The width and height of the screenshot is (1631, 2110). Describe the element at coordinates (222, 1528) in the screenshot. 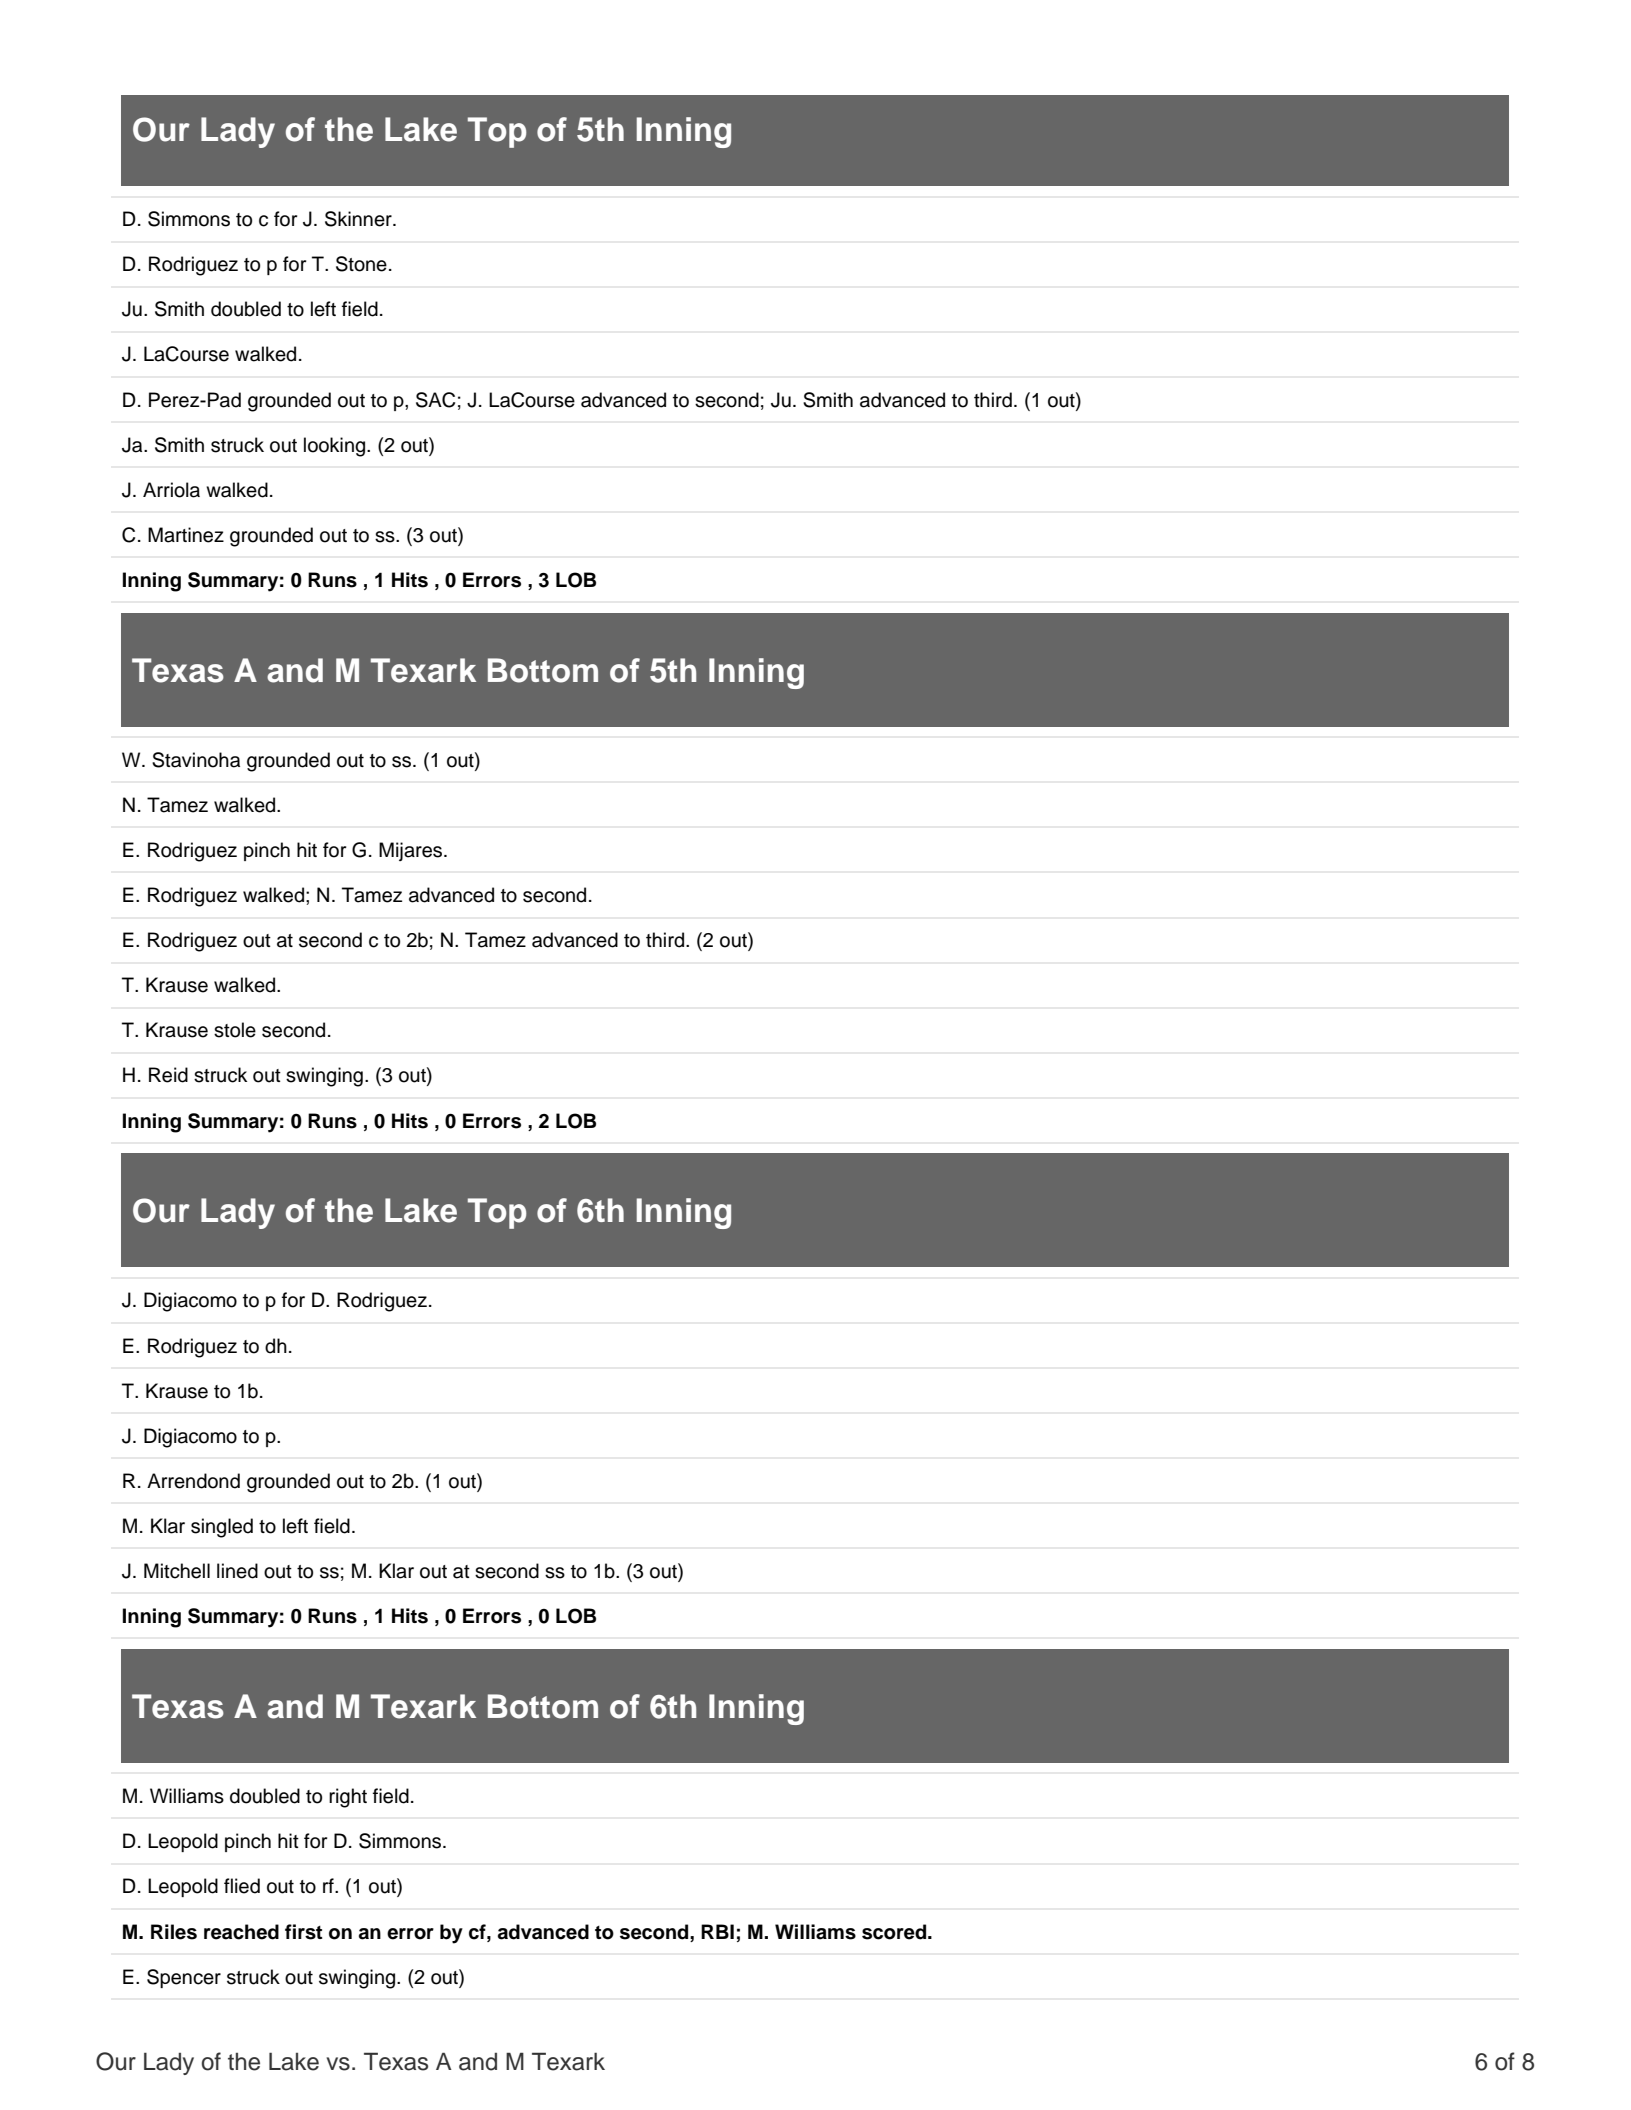

I see `singled` at that location.
